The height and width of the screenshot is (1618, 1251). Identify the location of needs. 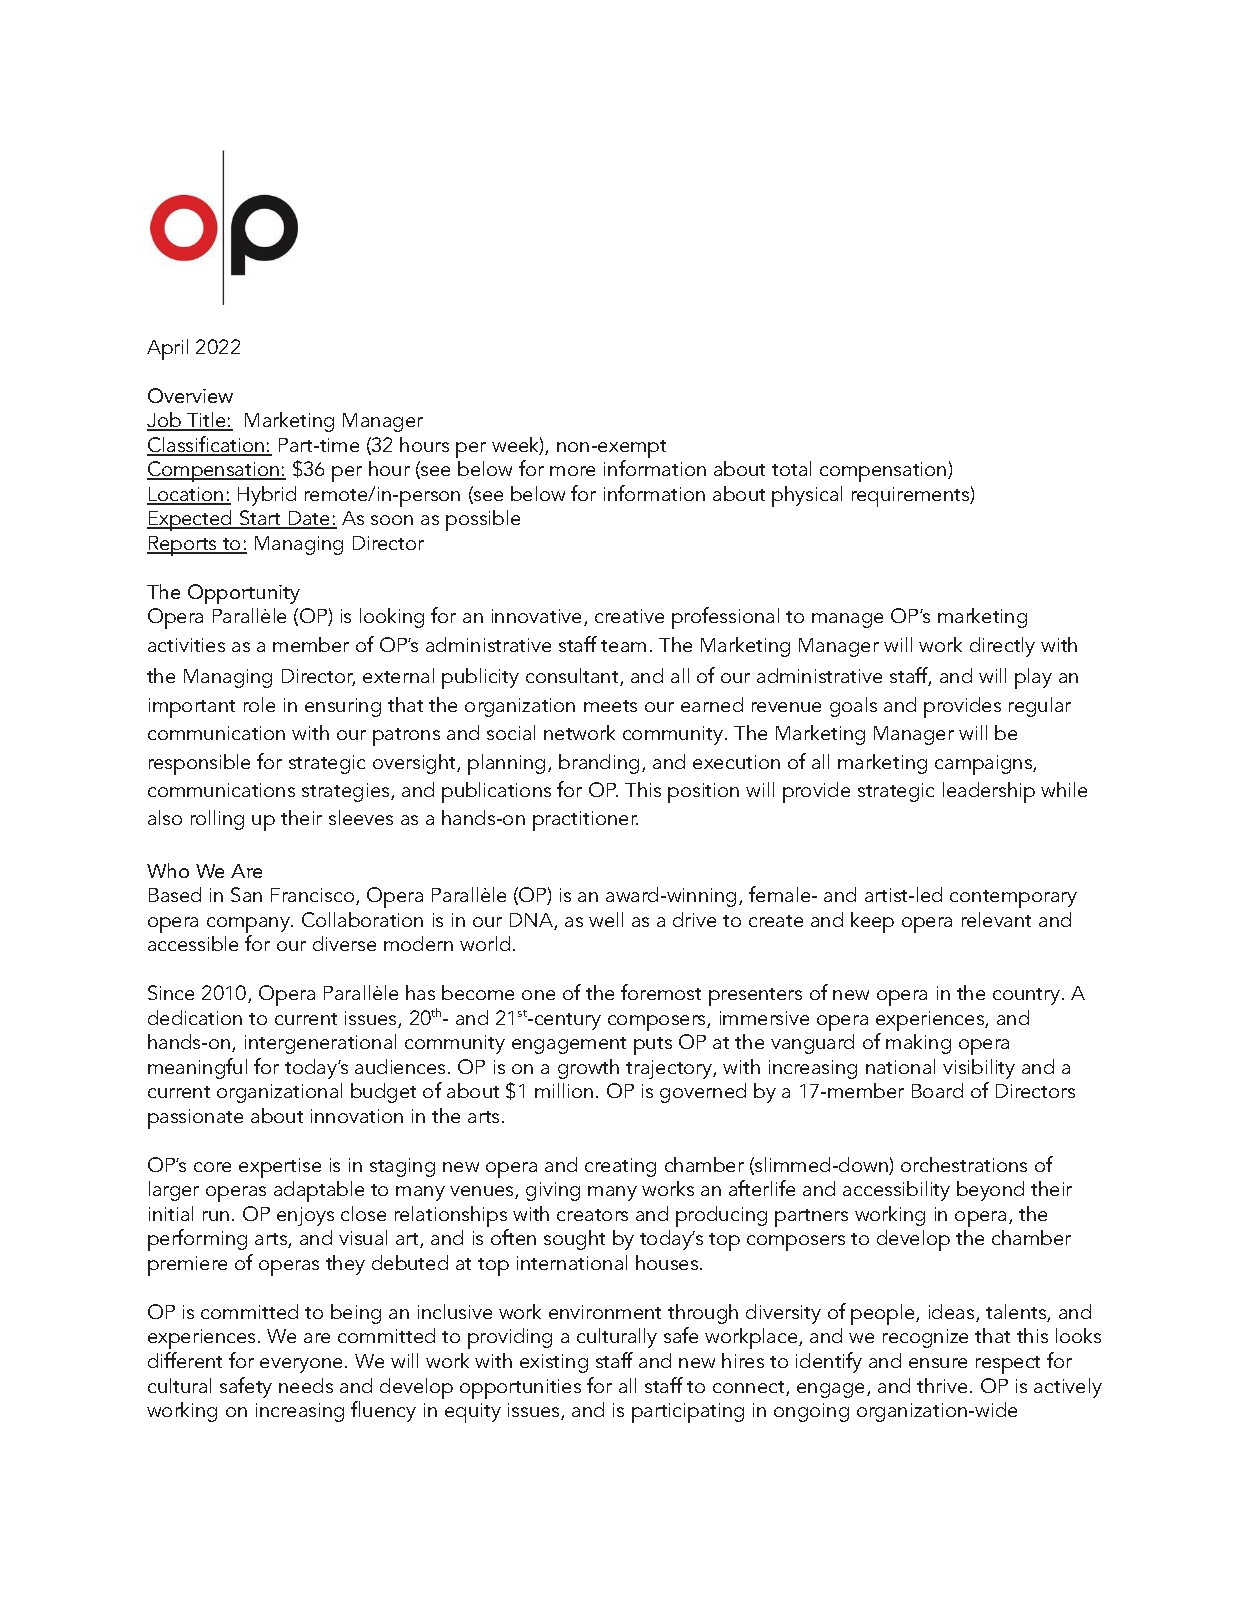
(306, 1385).
